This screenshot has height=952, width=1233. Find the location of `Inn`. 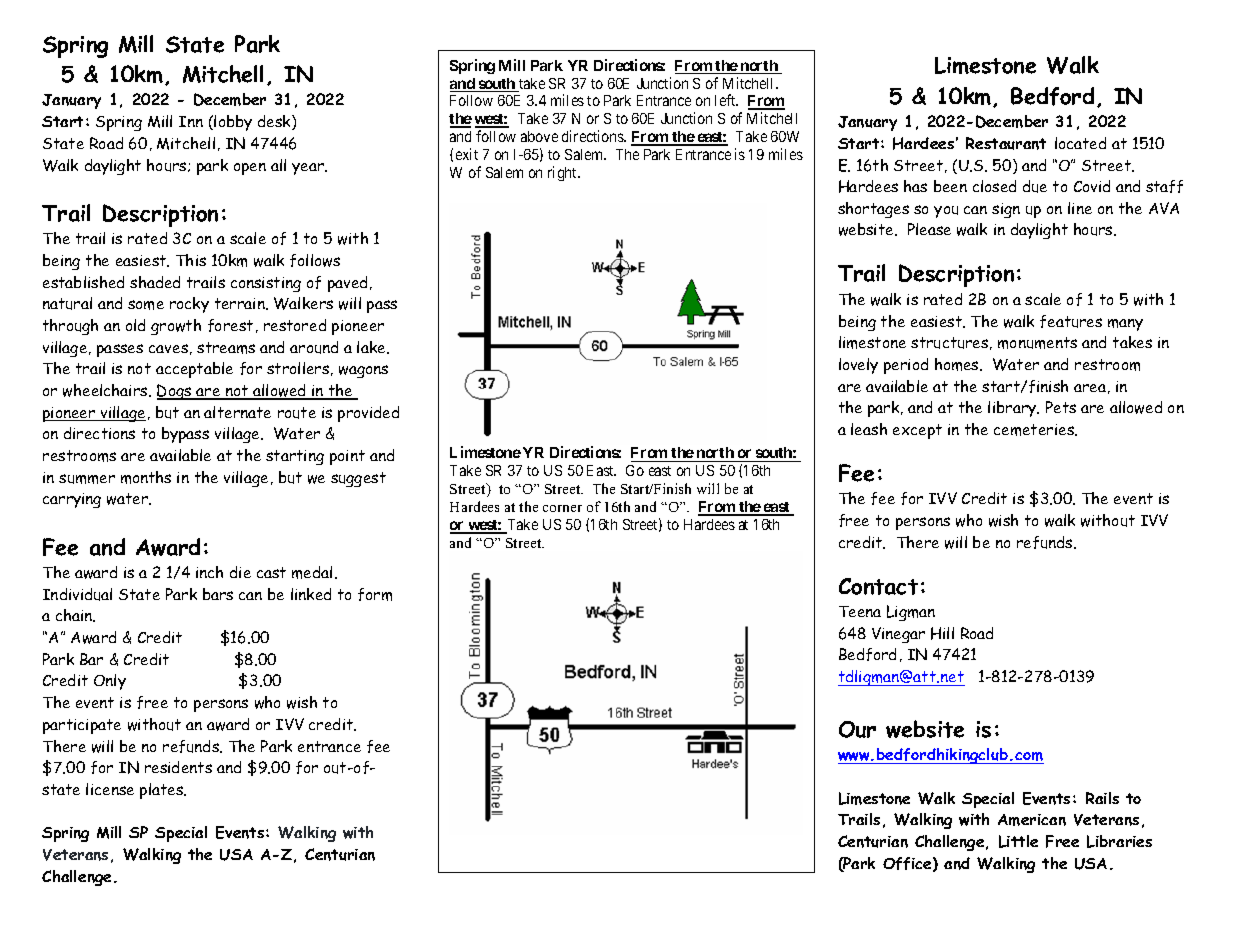

Inn is located at coordinates (191, 121).
